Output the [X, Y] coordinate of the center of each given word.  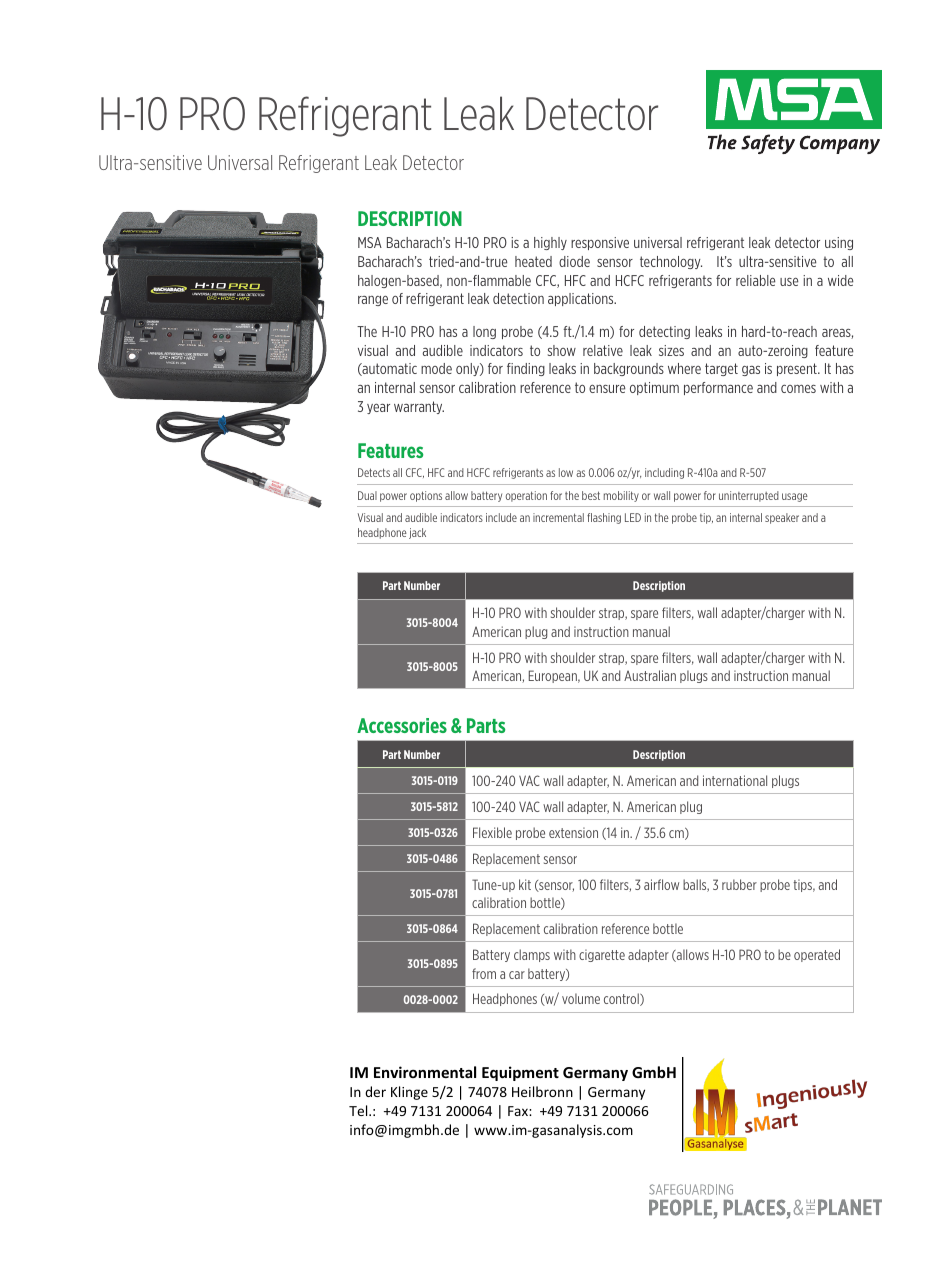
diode [574, 261]
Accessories [402, 725]
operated [817, 955]
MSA [370, 242]
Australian [650, 675]
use [789, 282]
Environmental [425, 1072]
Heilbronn [542, 1091]
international [735, 780]
